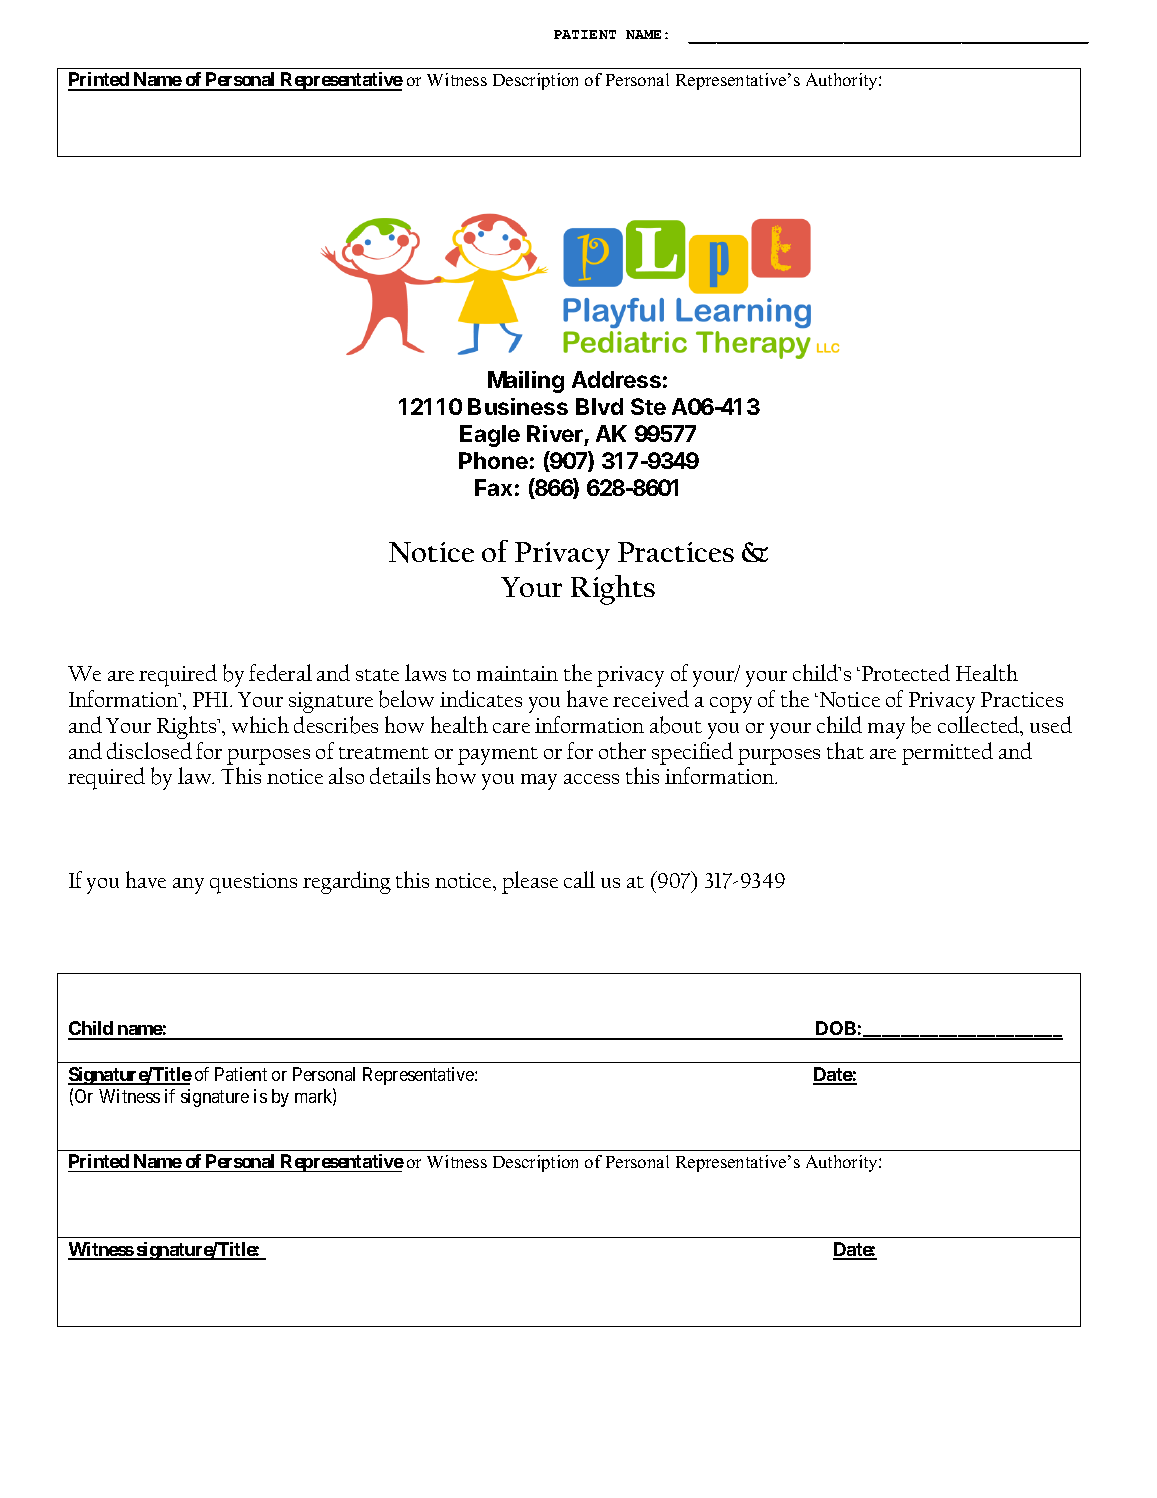  What do you see at coordinates (648, 406) in the document?
I see `Ste` at bounding box center [648, 406].
